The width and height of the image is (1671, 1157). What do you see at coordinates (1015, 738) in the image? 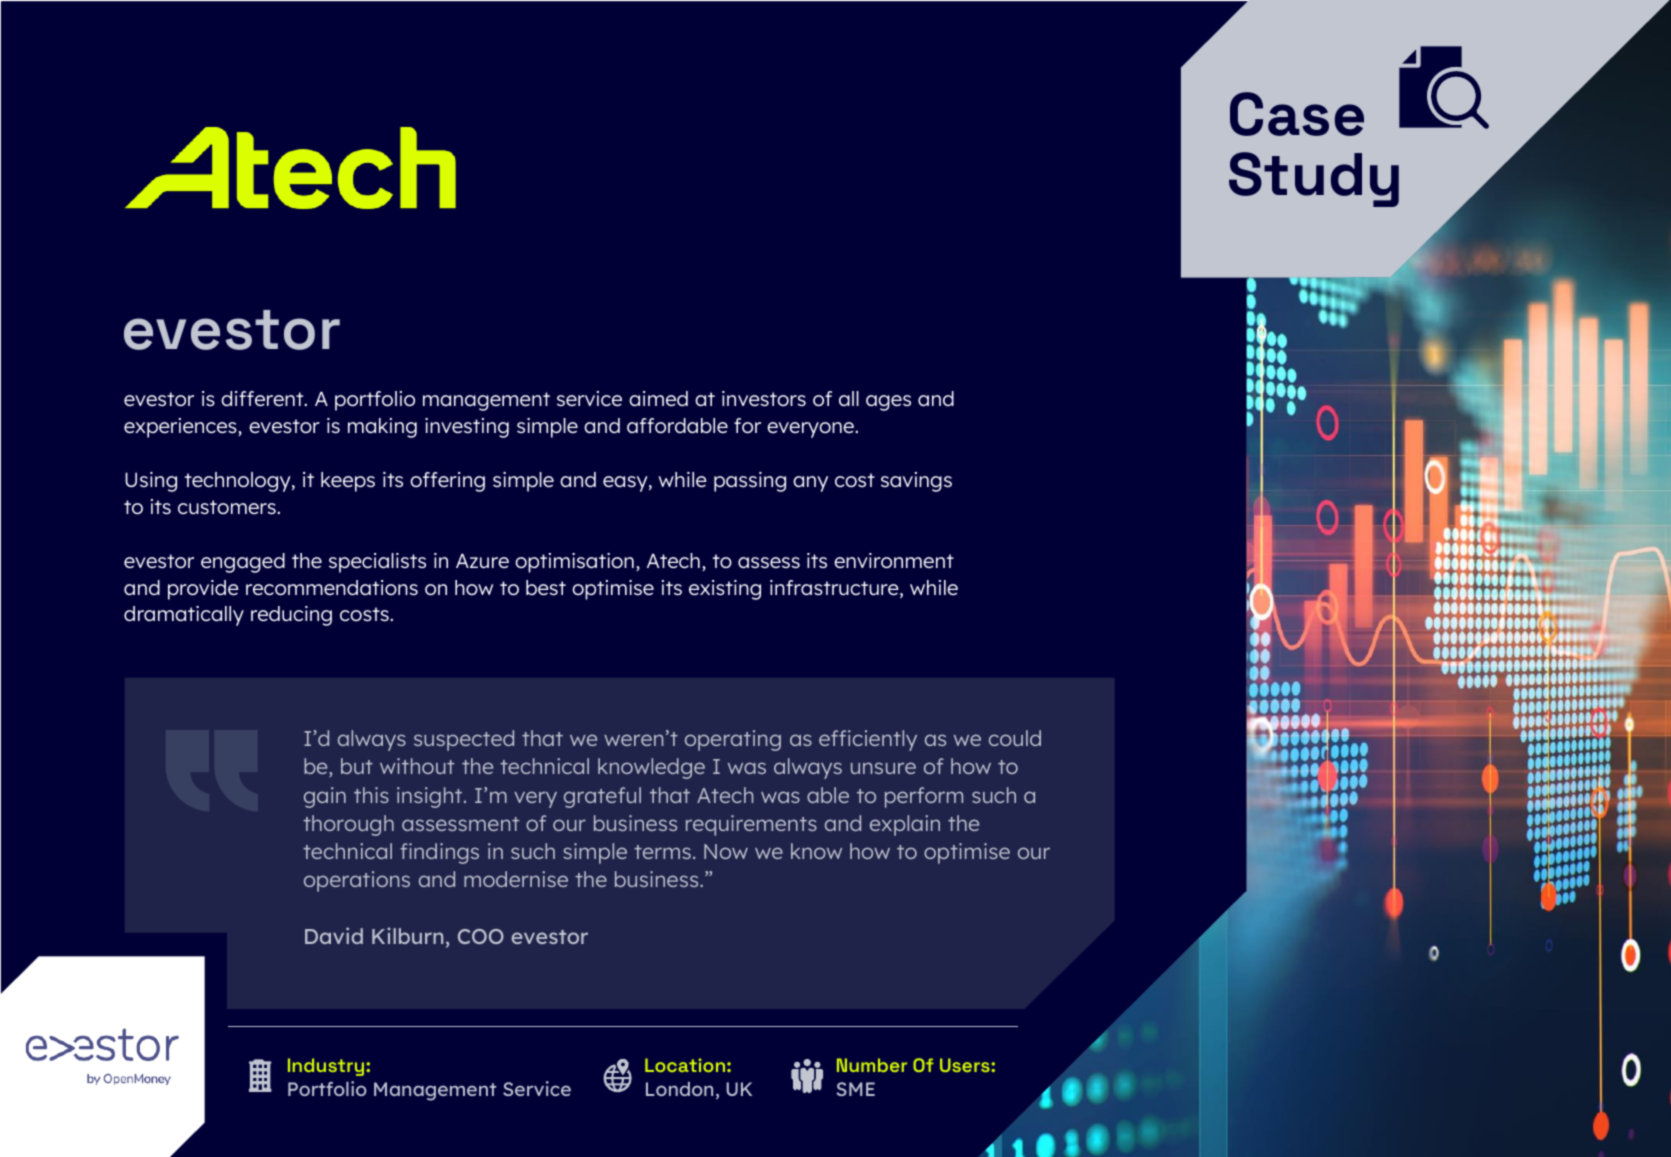
I see `could` at bounding box center [1015, 738].
